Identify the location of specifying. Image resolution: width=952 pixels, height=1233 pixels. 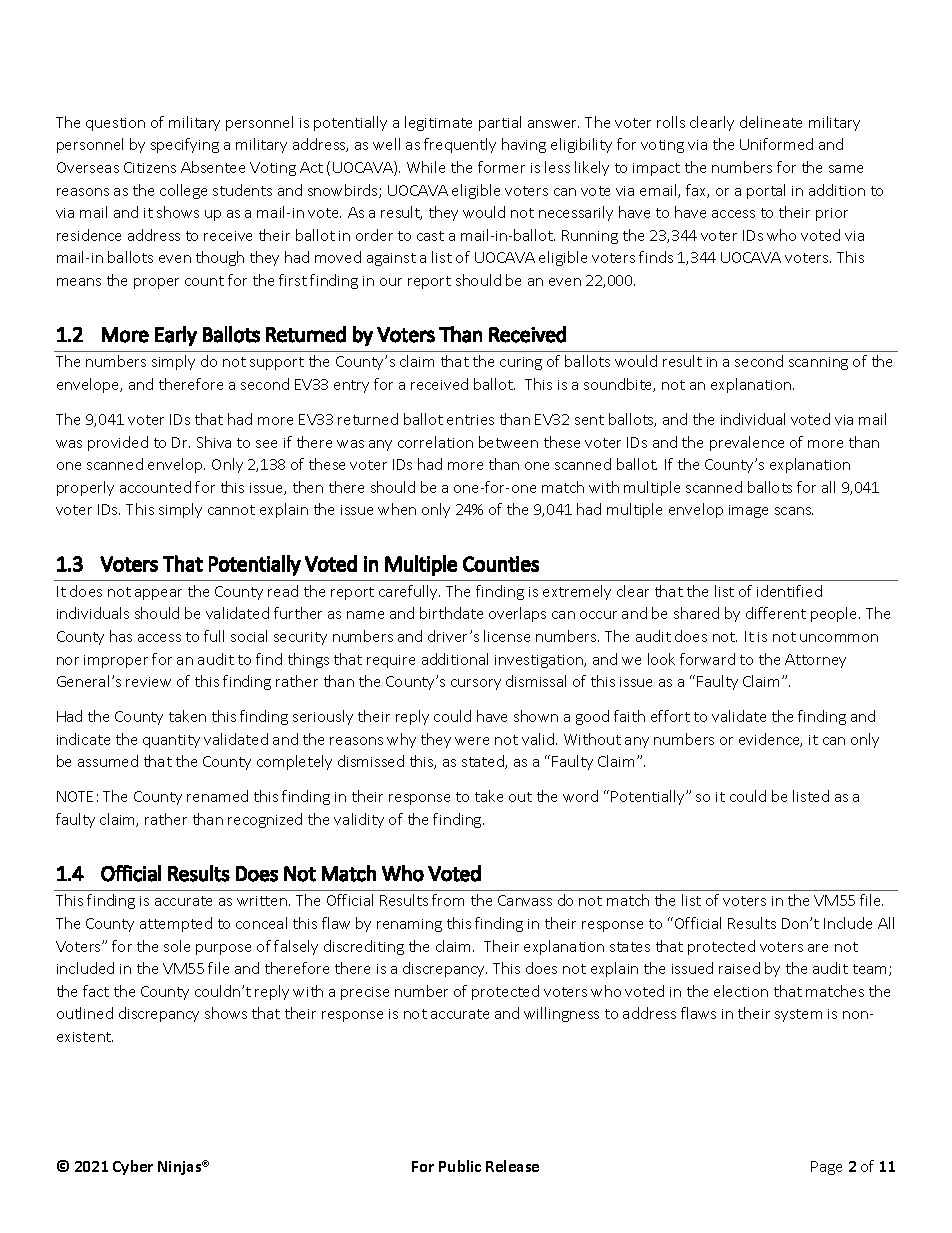
(185, 145).
